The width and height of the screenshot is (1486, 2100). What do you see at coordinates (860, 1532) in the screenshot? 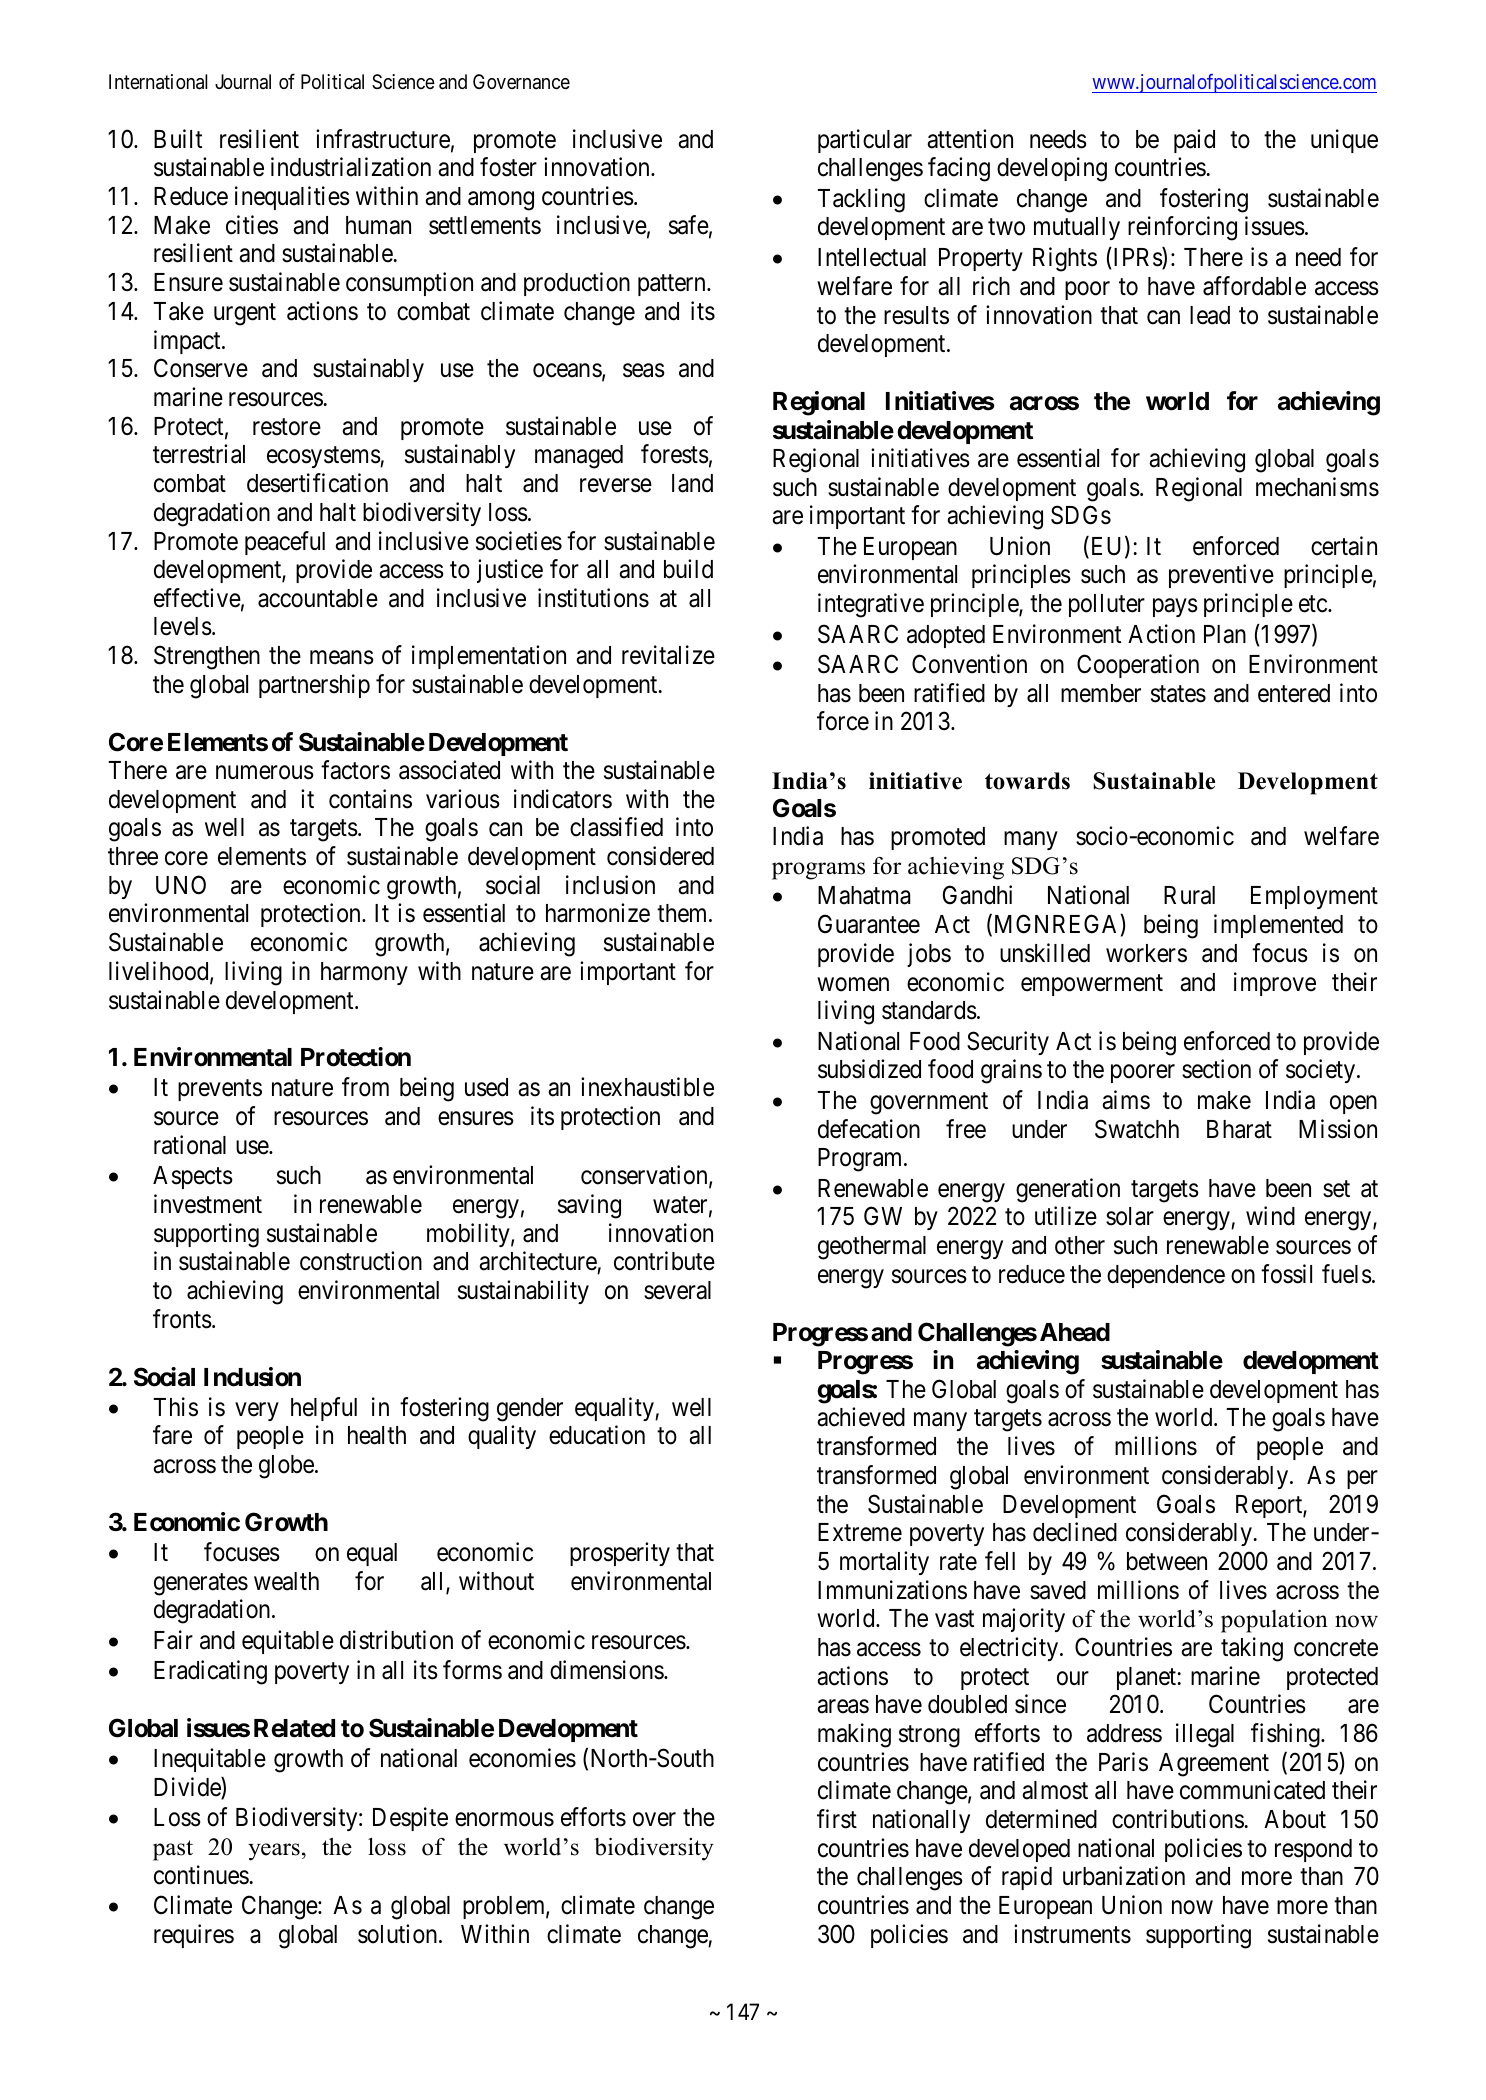
I see `Extreme` at bounding box center [860, 1532].
